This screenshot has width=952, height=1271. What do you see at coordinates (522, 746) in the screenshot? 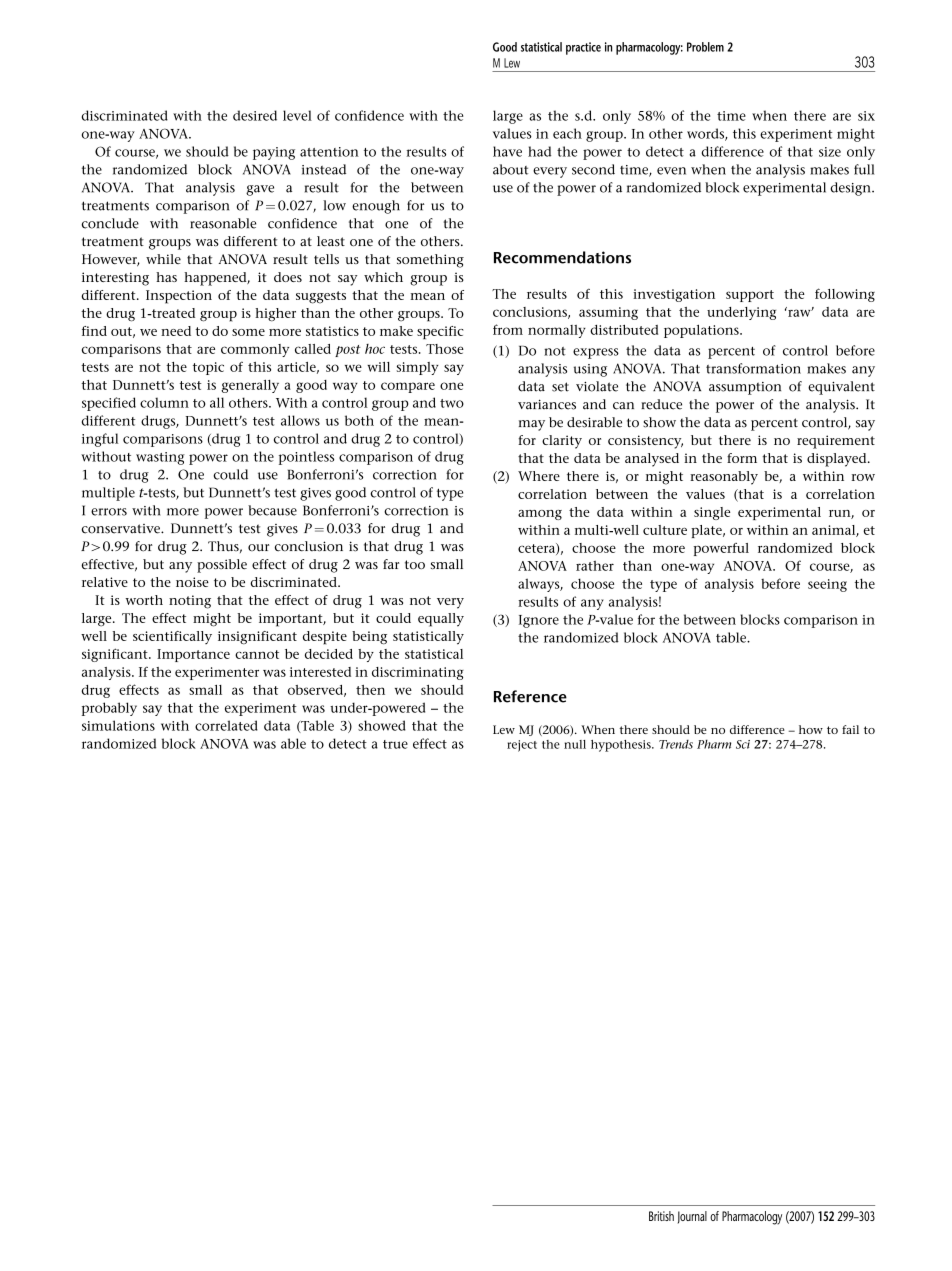
I see `reject` at bounding box center [522, 746].
